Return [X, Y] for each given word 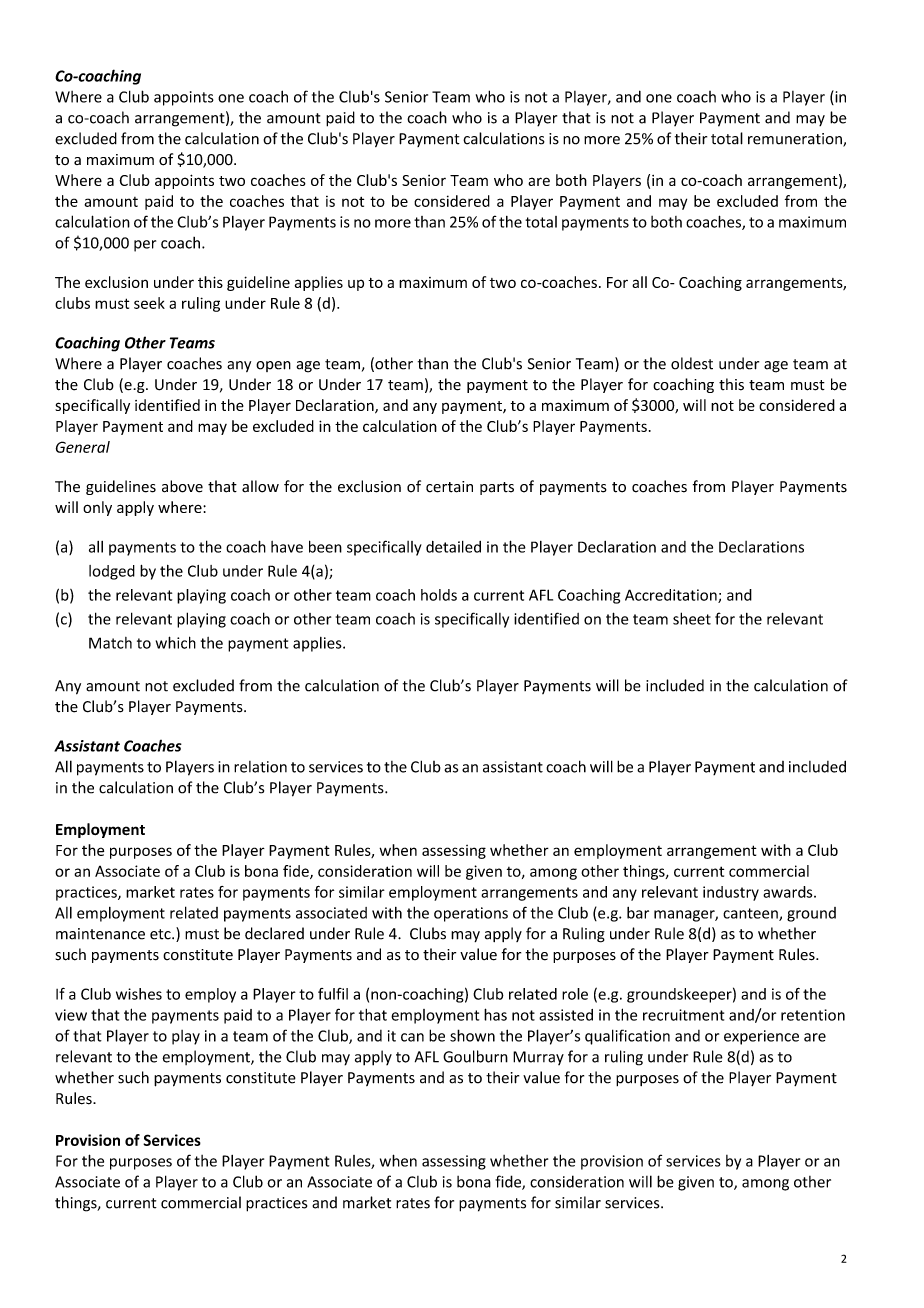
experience [761, 1037]
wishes [139, 994]
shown [472, 1035]
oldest [692, 363]
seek [149, 303]
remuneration [796, 140]
